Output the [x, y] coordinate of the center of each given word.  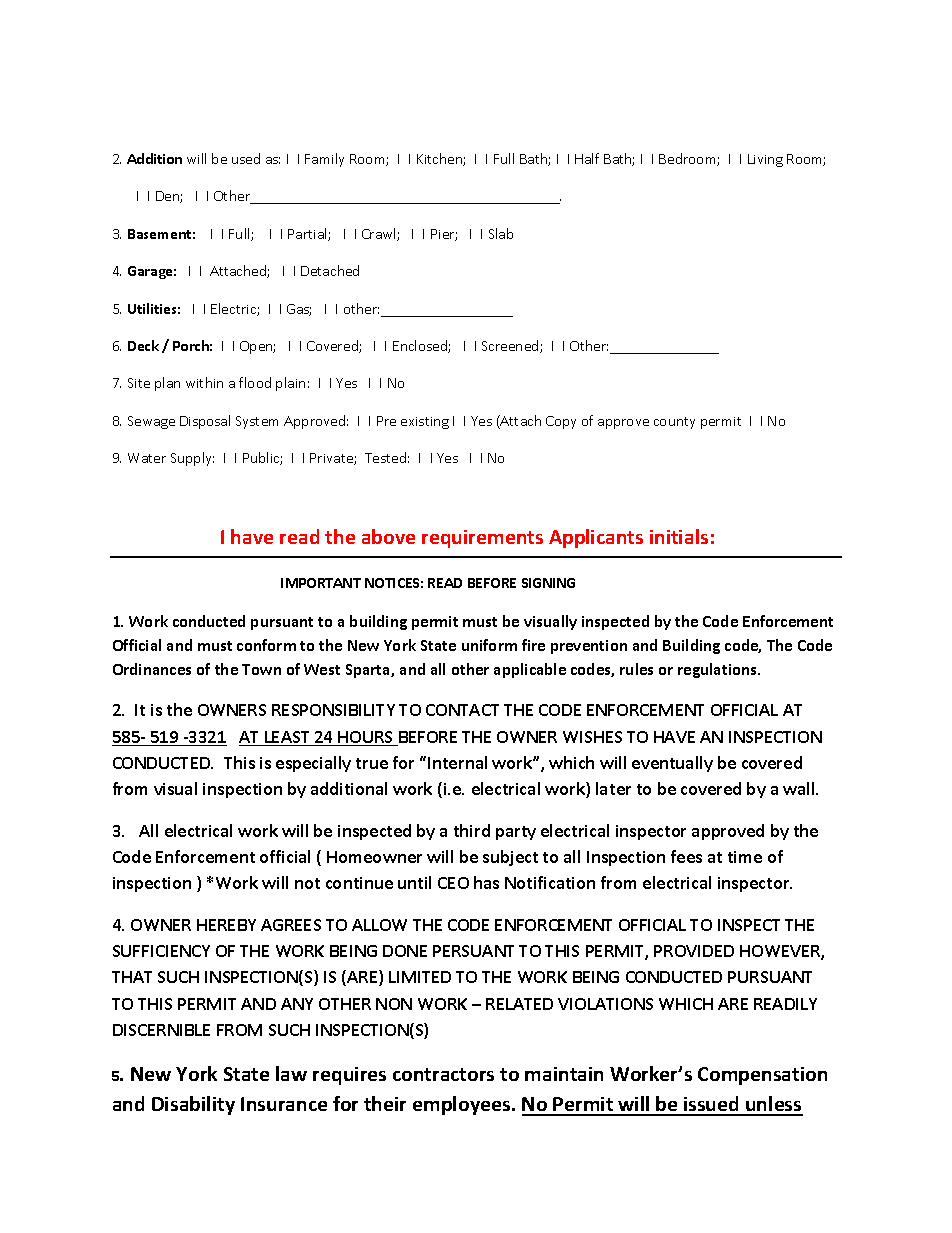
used [246, 158]
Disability [193, 1105]
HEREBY [226, 925]
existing [425, 423]
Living [765, 160]
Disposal [205, 422]
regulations [718, 670]
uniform [489, 645]
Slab [501, 233]
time [745, 857]
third [472, 830]
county [674, 423]
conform [266, 645]
